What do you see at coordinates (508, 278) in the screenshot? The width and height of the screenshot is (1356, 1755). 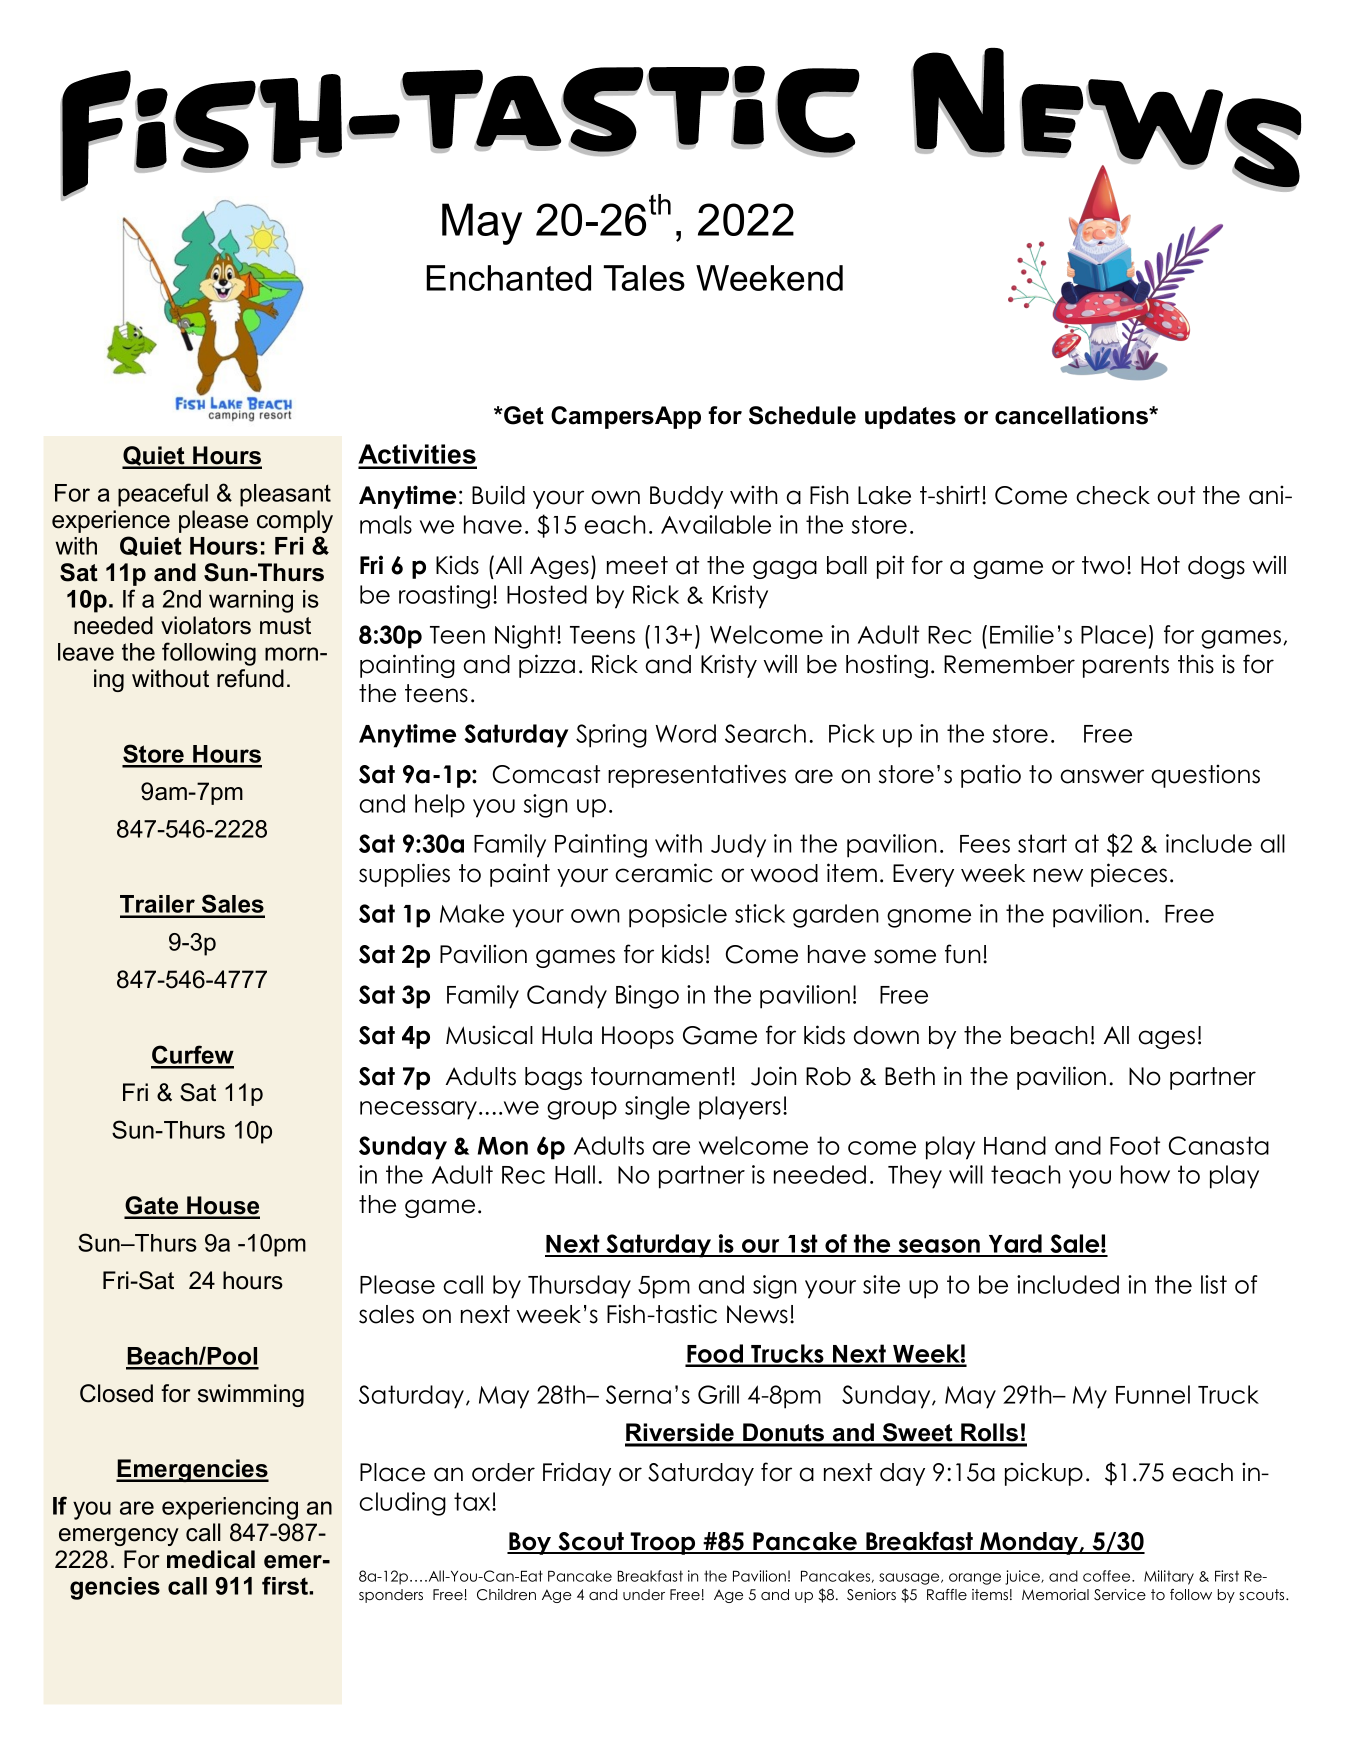 I see `Enchanted` at bounding box center [508, 278].
